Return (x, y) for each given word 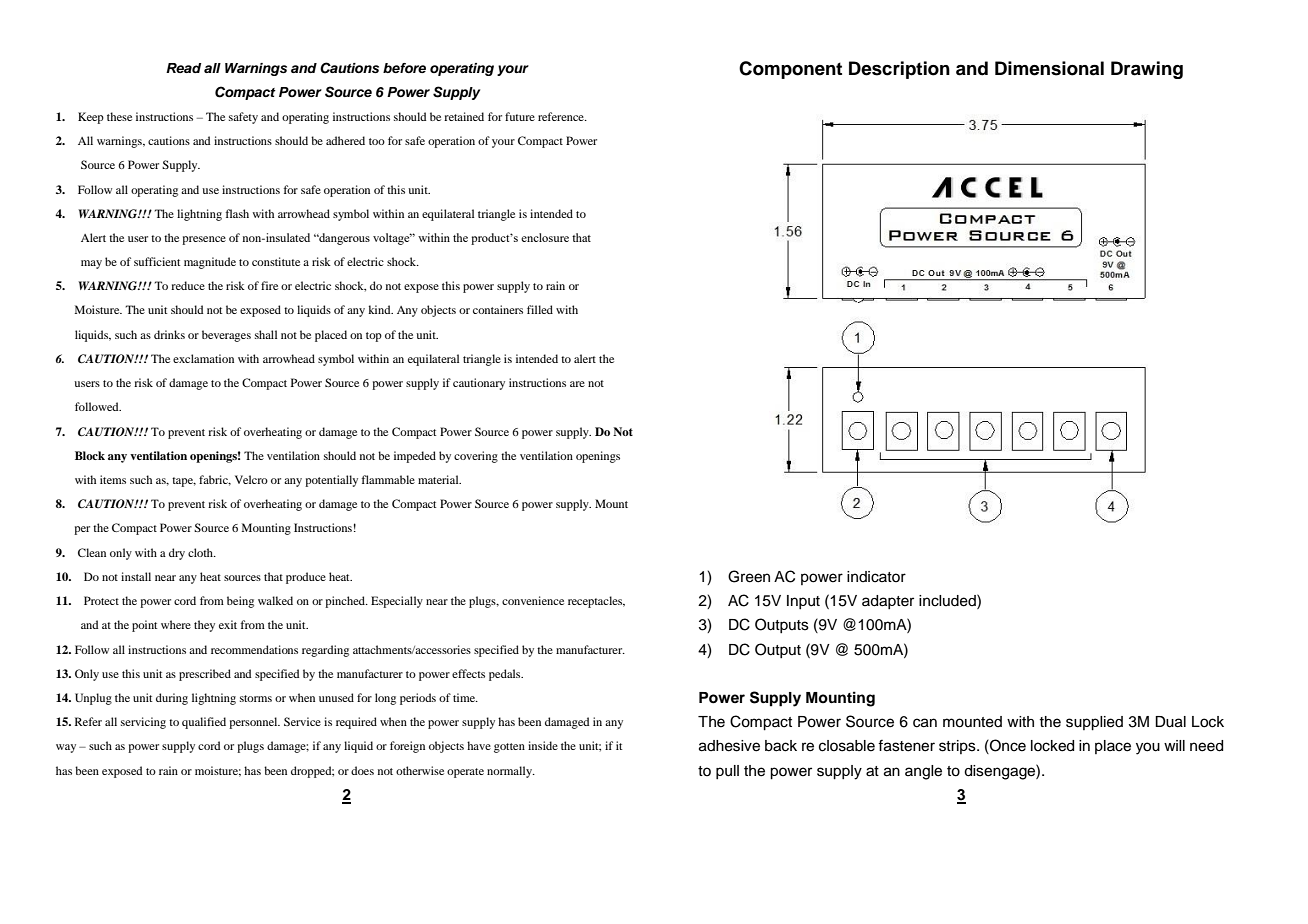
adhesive (729, 746)
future (520, 116)
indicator (876, 577)
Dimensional (1049, 68)
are (577, 384)
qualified (204, 723)
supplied (1094, 723)
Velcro (251, 479)
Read (183, 68)
